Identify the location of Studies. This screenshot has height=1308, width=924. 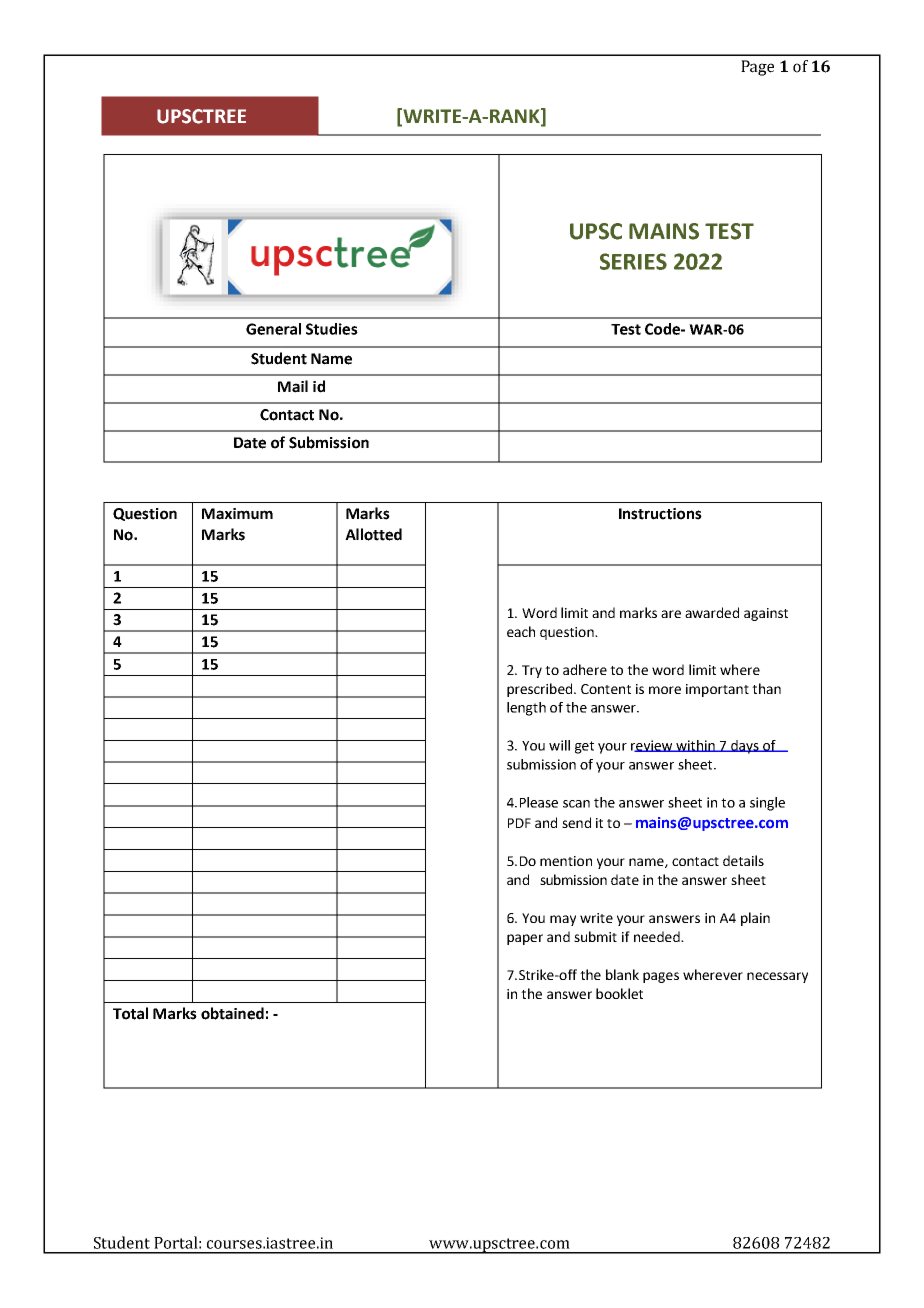
(332, 329).
